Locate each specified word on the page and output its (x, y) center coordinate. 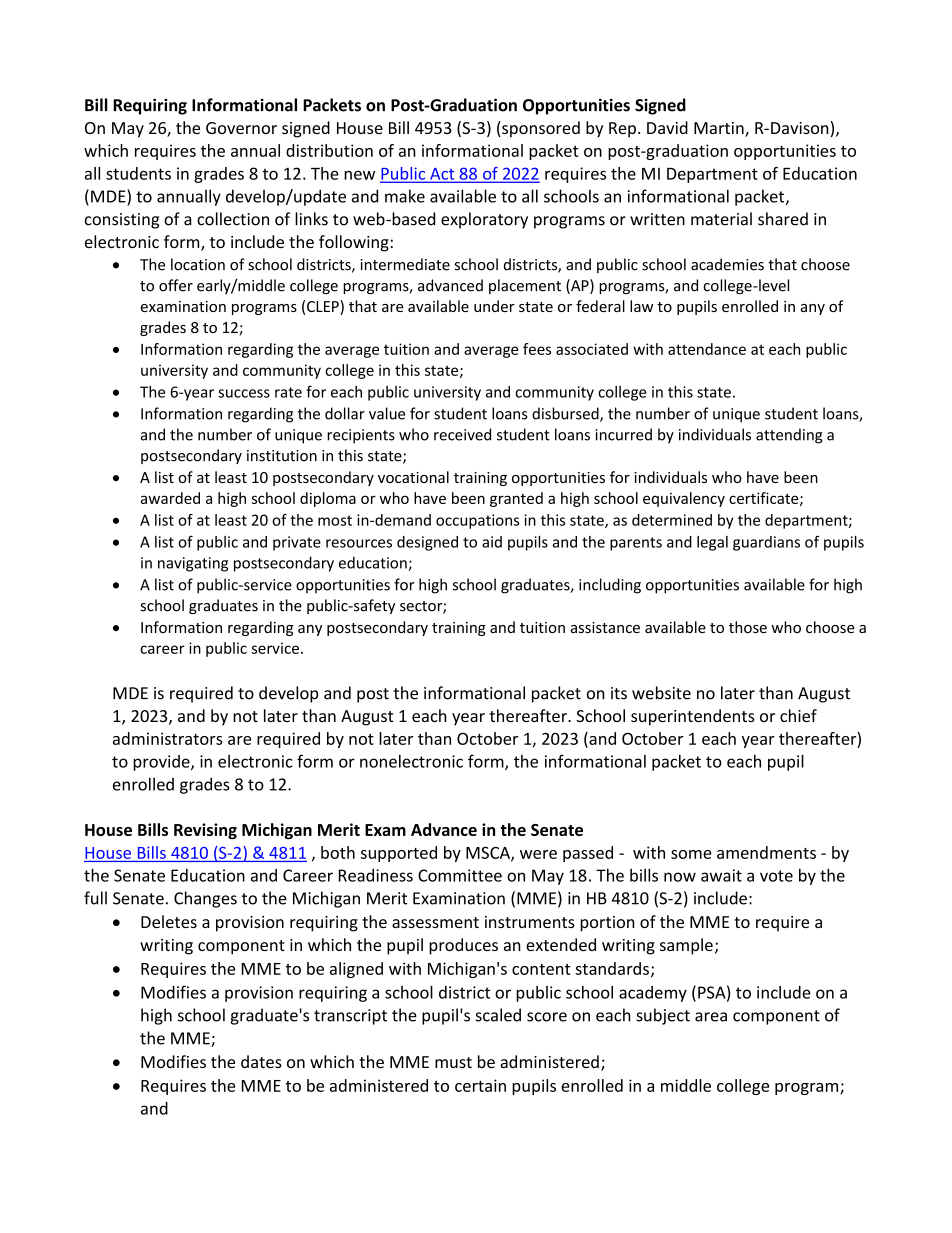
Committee (460, 875)
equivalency (684, 499)
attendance (707, 349)
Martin (720, 129)
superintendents (693, 717)
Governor (241, 128)
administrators (168, 738)
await (721, 875)
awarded (170, 498)
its (619, 693)
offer (176, 285)
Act (442, 175)
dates (261, 1061)
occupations (477, 521)
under (494, 306)
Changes (205, 899)
